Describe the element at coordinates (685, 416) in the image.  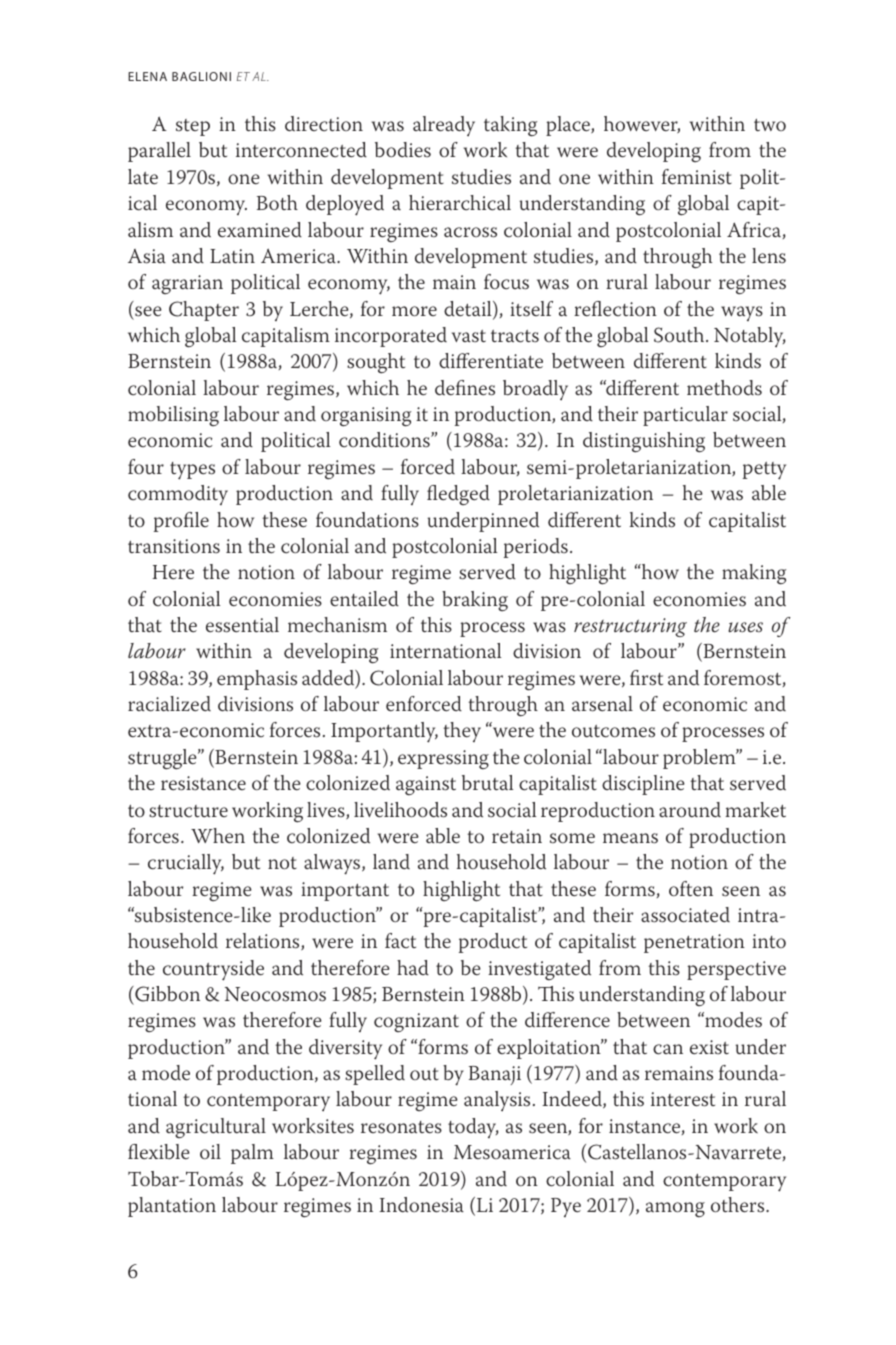
I see `particular` at that location.
